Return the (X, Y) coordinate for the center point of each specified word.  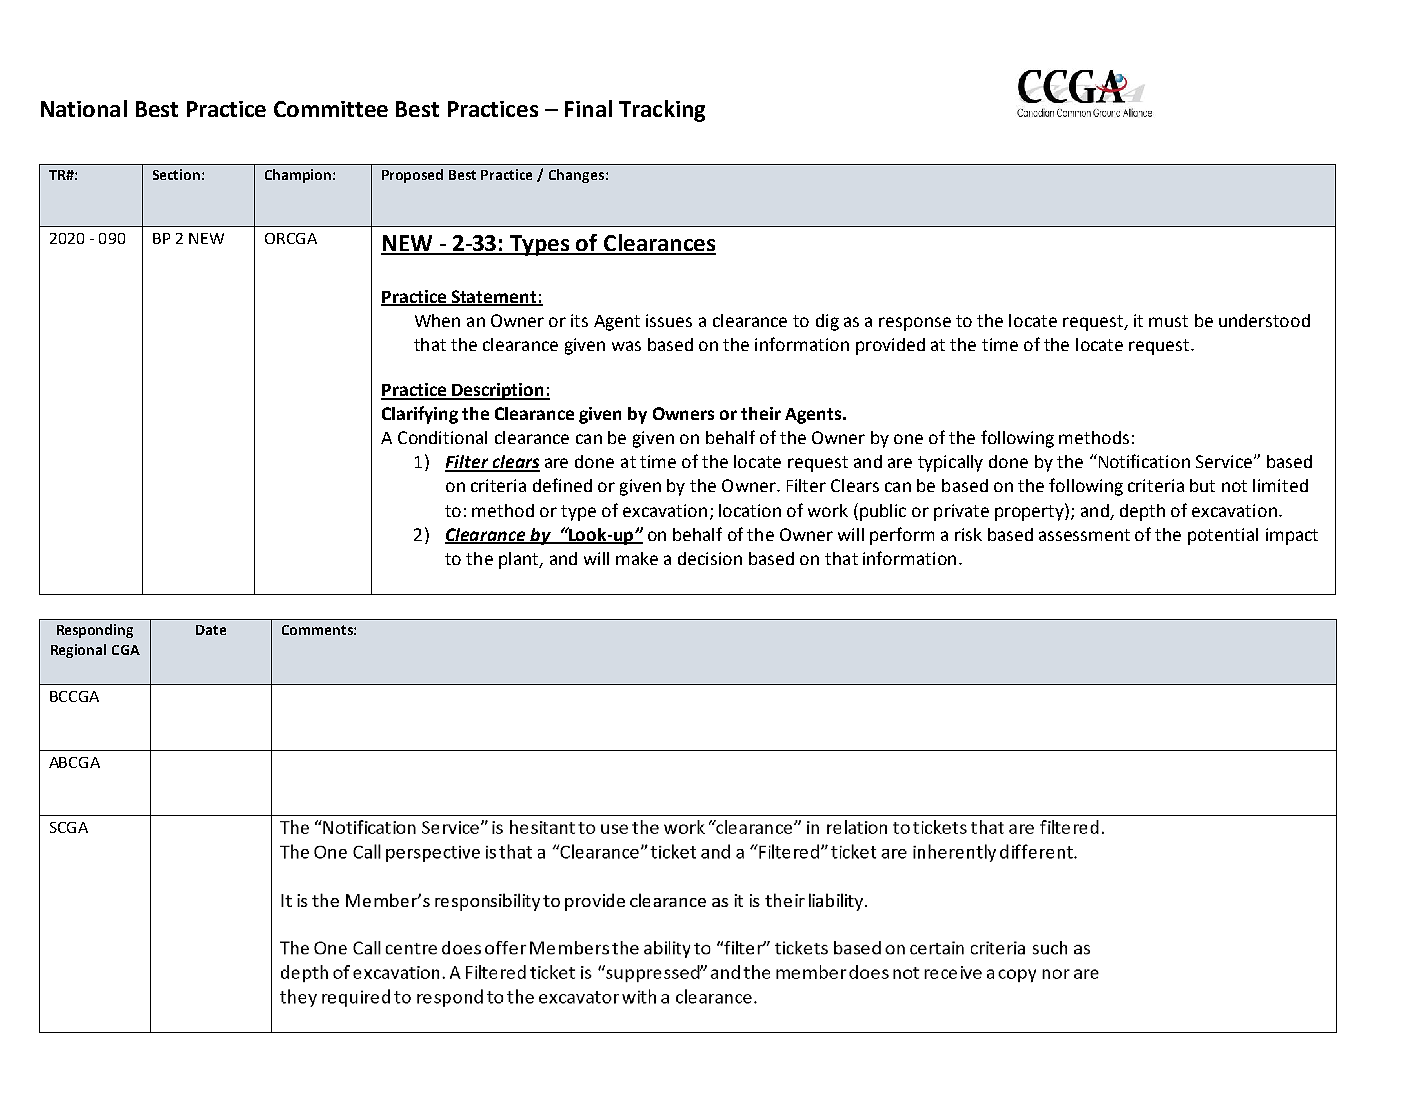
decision (710, 558)
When (437, 320)
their (761, 413)
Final (588, 108)
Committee (331, 109)
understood (1264, 320)
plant (520, 560)
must (1168, 321)
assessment (1084, 535)
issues (669, 320)
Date (211, 630)
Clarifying (420, 415)
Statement (494, 297)
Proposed (412, 176)
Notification (1143, 461)
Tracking (662, 111)
